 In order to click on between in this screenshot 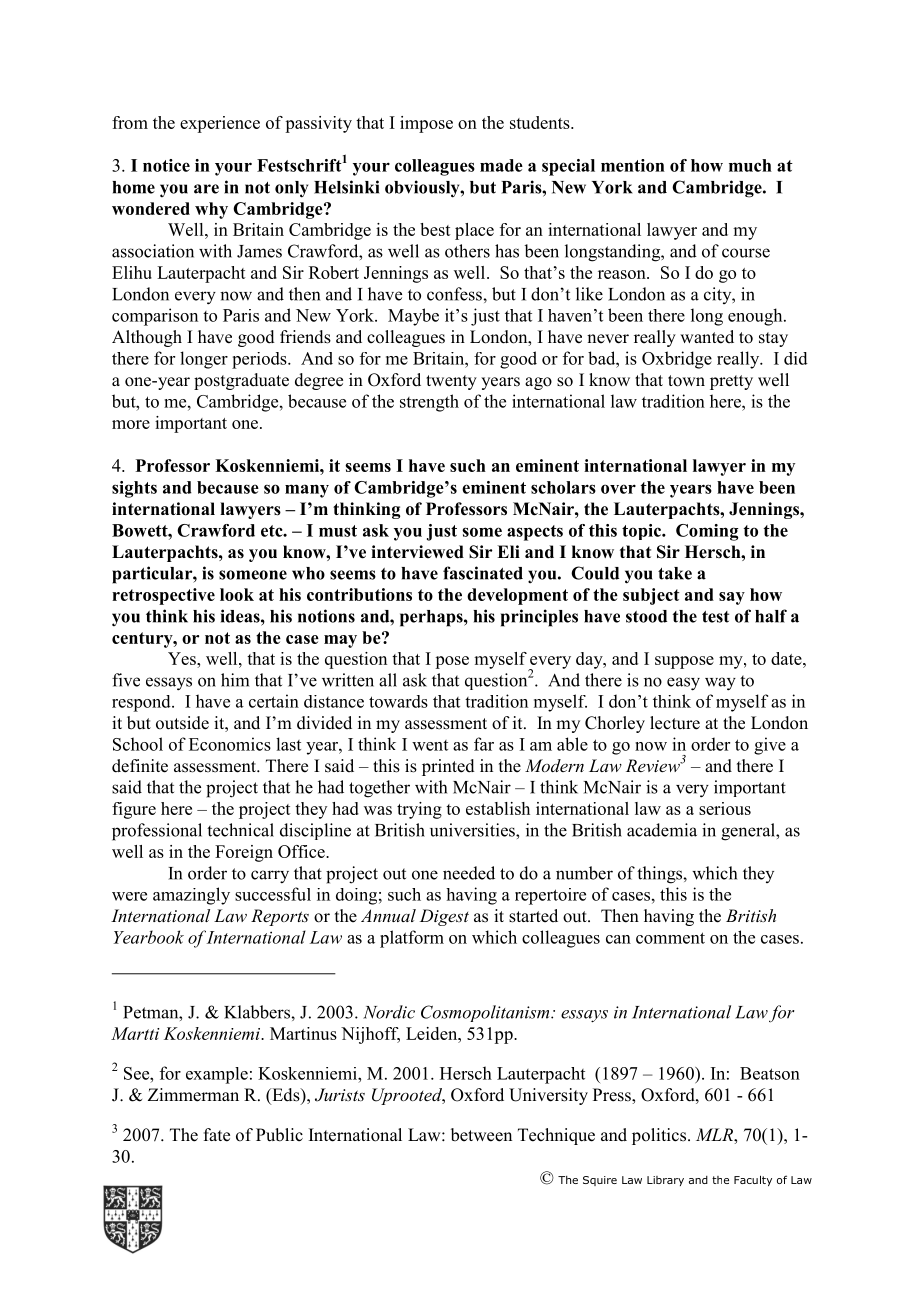, I will do `click(481, 1135)`.
